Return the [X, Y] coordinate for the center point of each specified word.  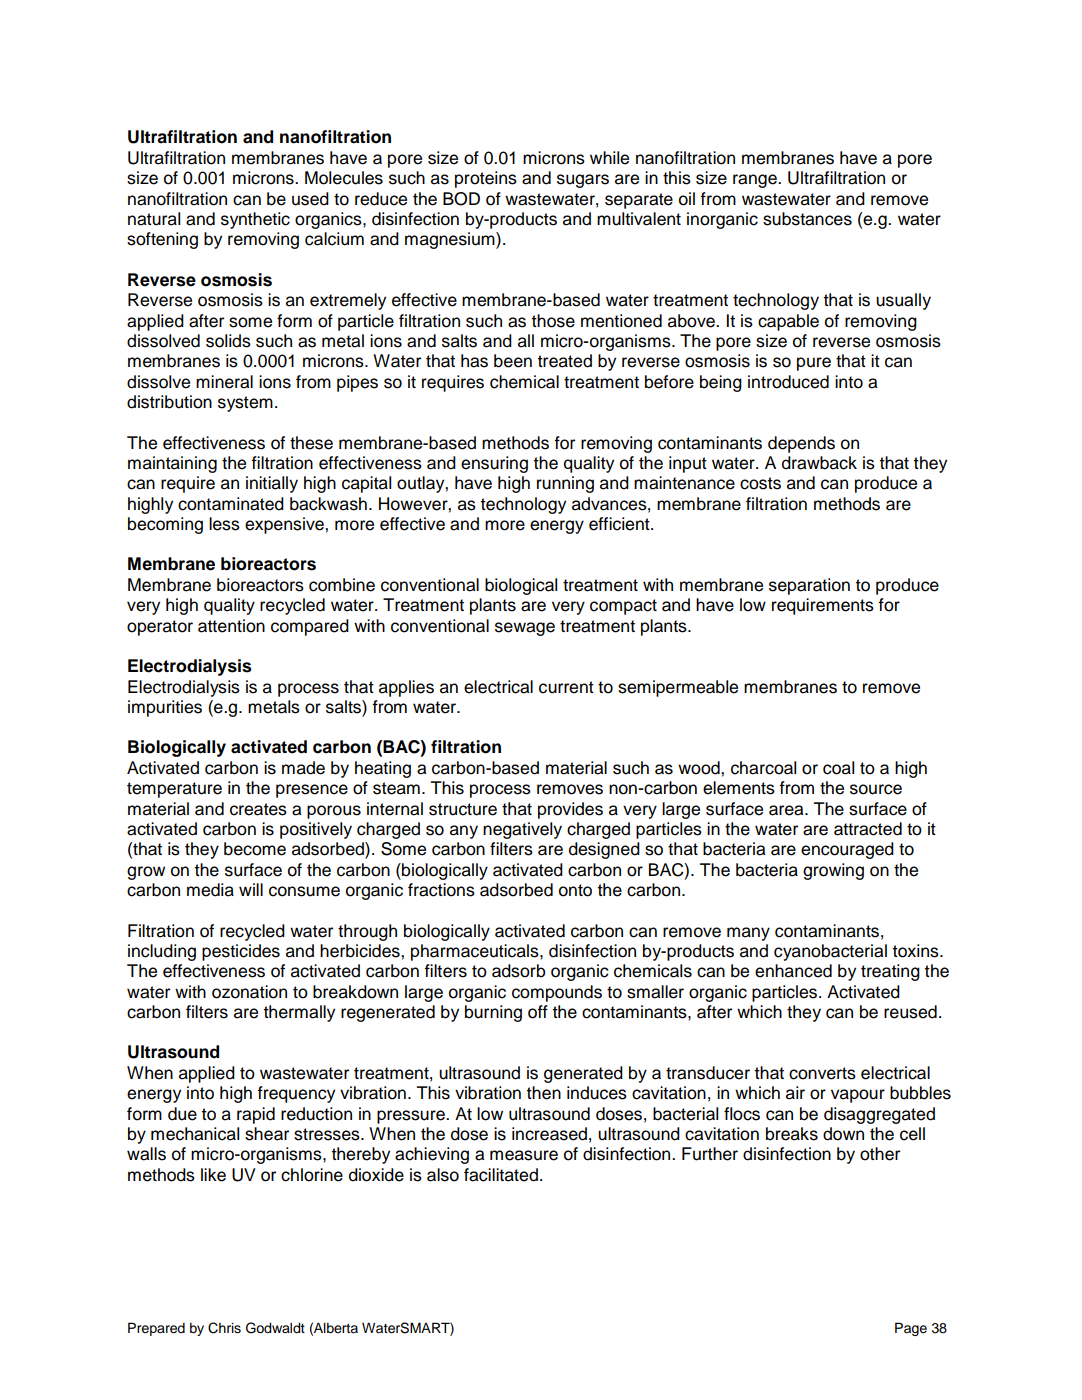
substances [807, 219]
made [303, 768]
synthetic [255, 220]
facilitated [501, 1175]
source [876, 789]
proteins [486, 179]
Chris [224, 1328]
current [566, 687]
